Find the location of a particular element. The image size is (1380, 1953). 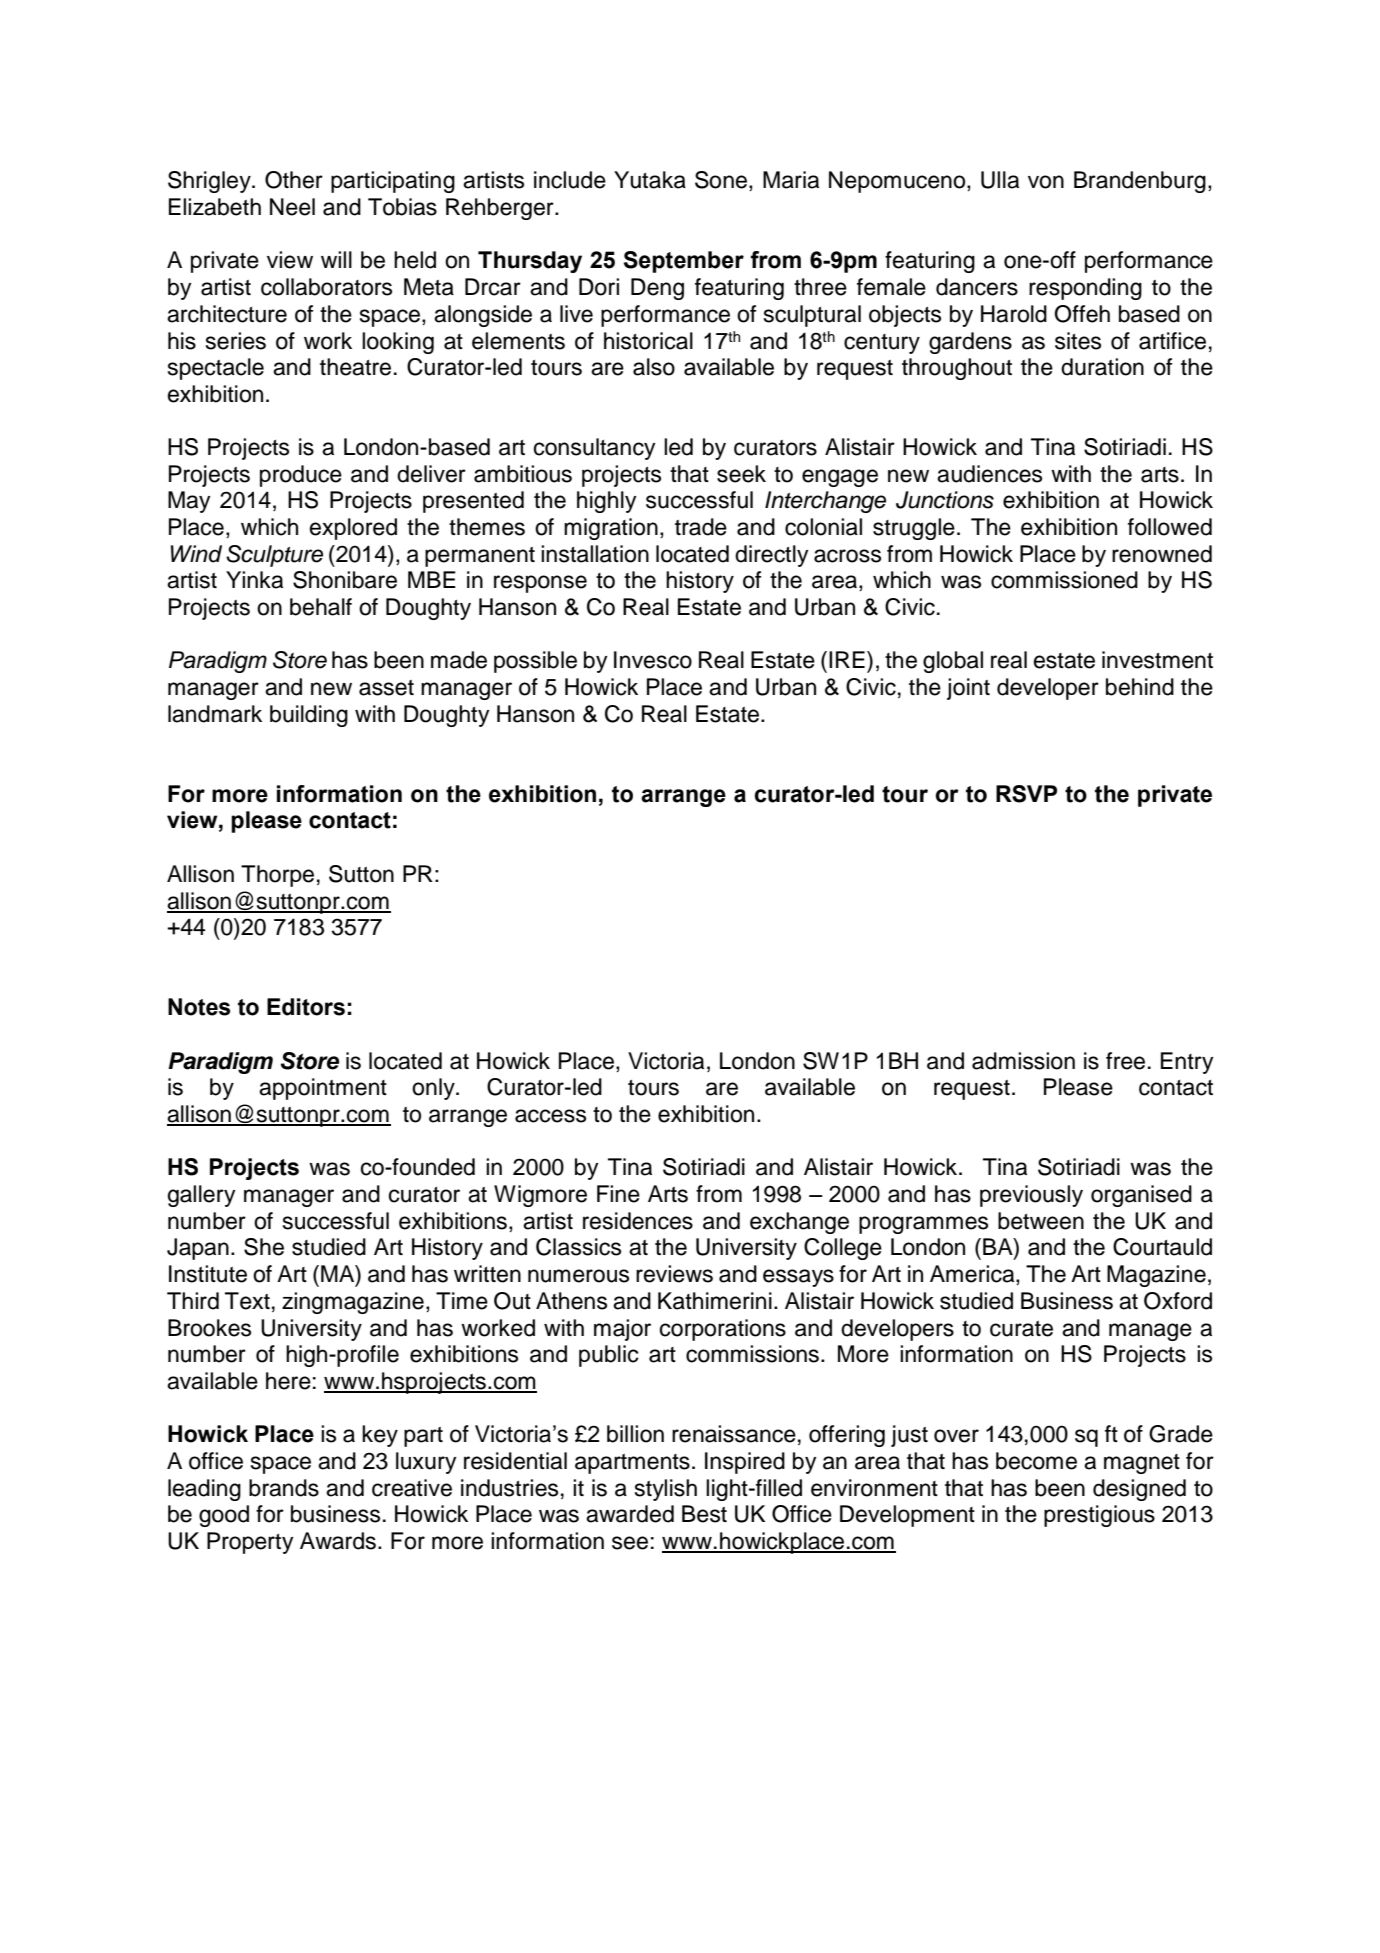

von is located at coordinates (1046, 182).
